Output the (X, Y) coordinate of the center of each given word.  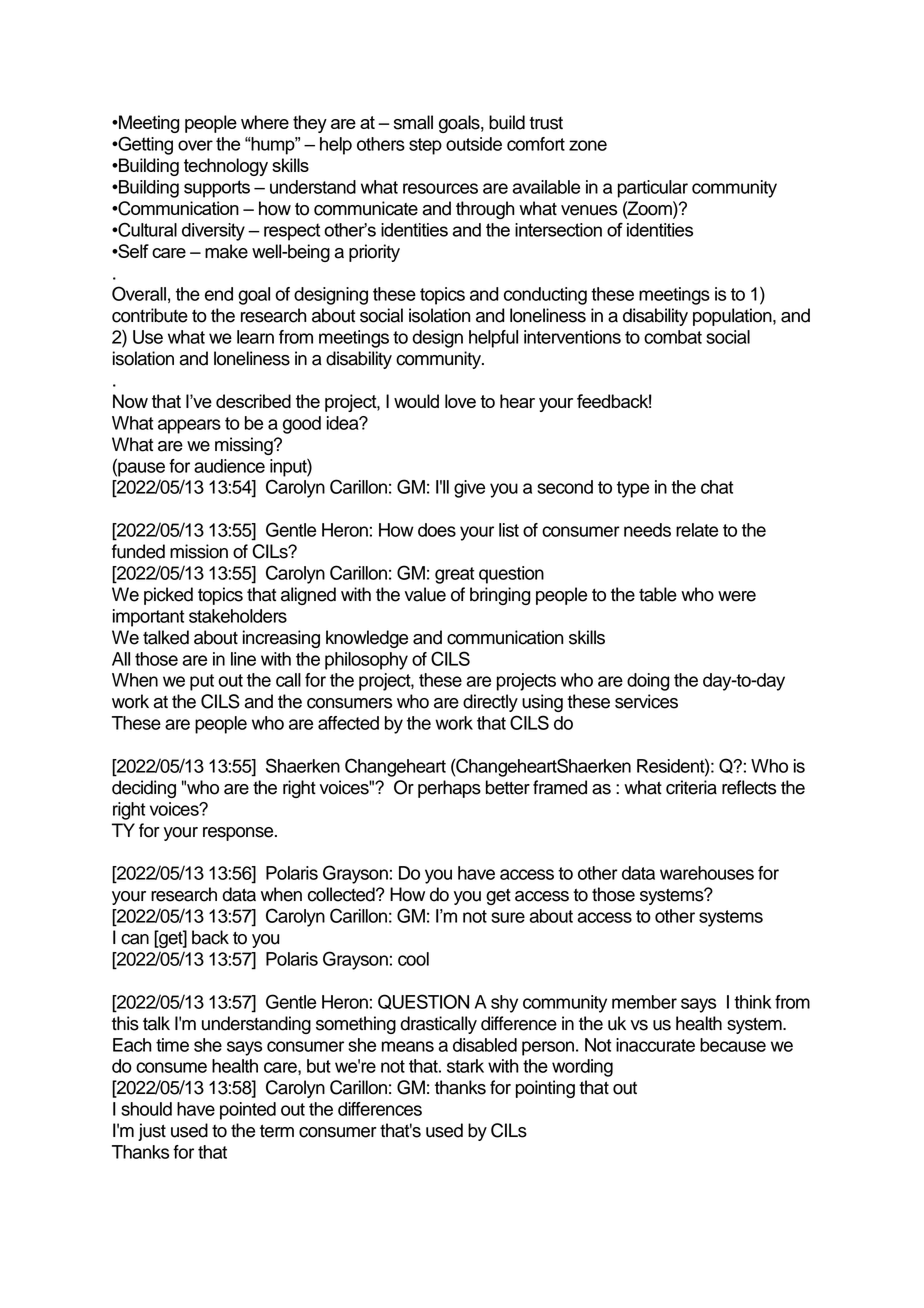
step (425, 146)
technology (226, 167)
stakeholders (238, 616)
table (658, 594)
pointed (248, 1111)
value (425, 594)
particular (653, 189)
